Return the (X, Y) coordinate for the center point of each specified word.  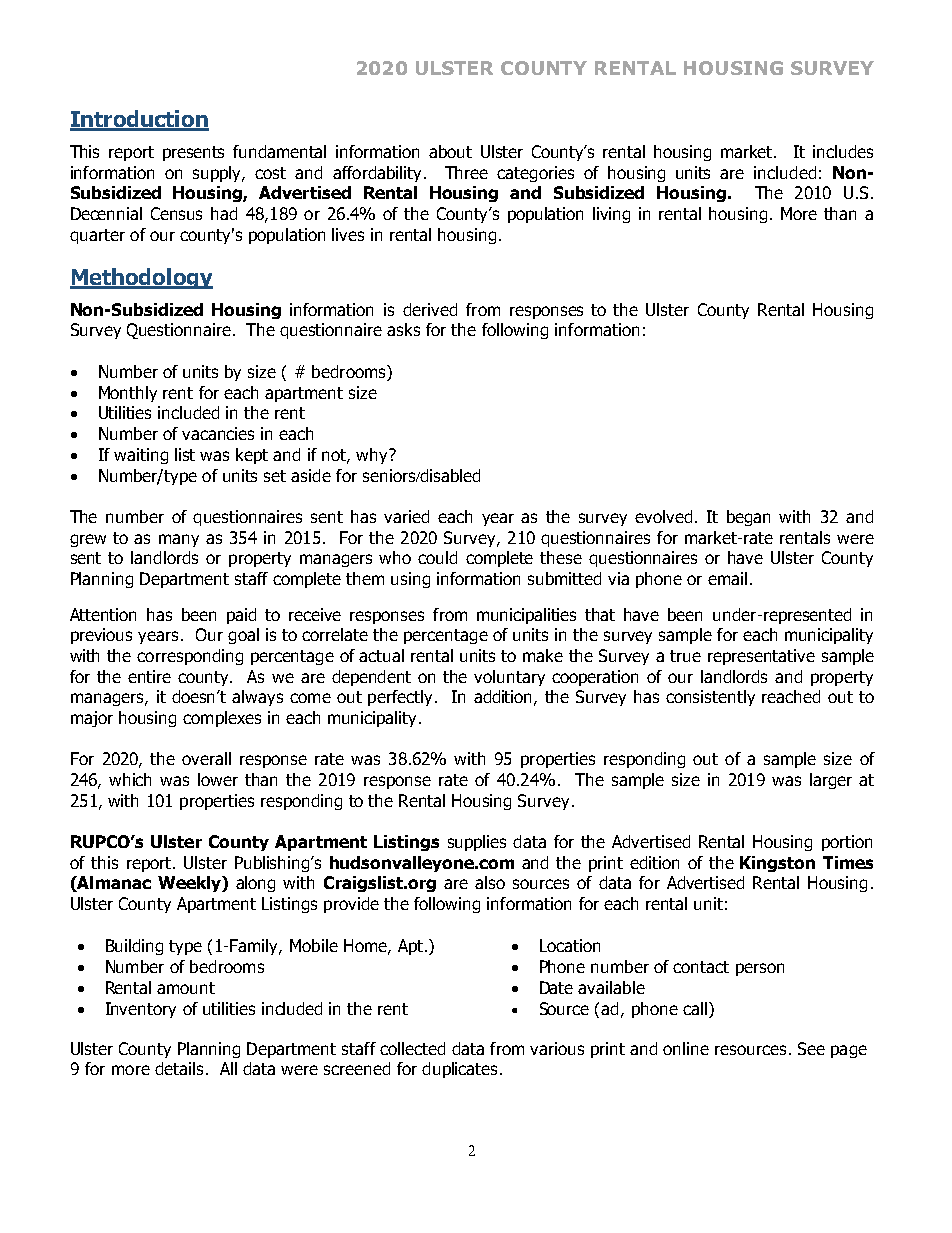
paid (241, 616)
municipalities (526, 616)
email (727, 578)
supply (218, 174)
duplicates (461, 1070)
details (179, 1068)
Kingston (777, 864)
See (811, 1048)
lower (218, 779)
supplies (477, 843)
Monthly (128, 394)
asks (403, 329)
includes (843, 151)
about (450, 151)
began (748, 518)
